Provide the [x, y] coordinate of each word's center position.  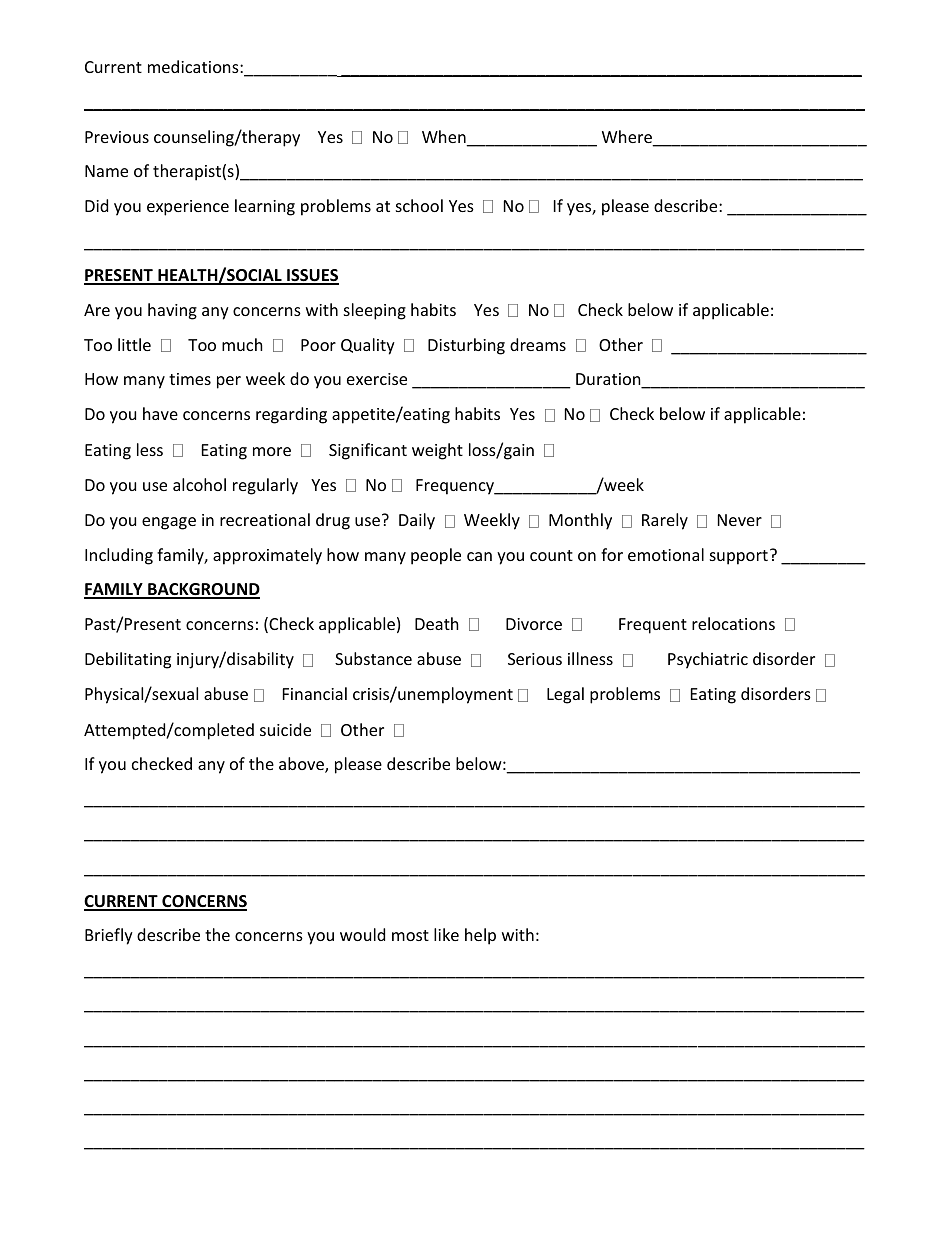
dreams [538, 344]
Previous [117, 137]
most [410, 935]
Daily [417, 521]
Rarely [665, 521]
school [419, 205]
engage [169, 523]
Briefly [109, 936]
